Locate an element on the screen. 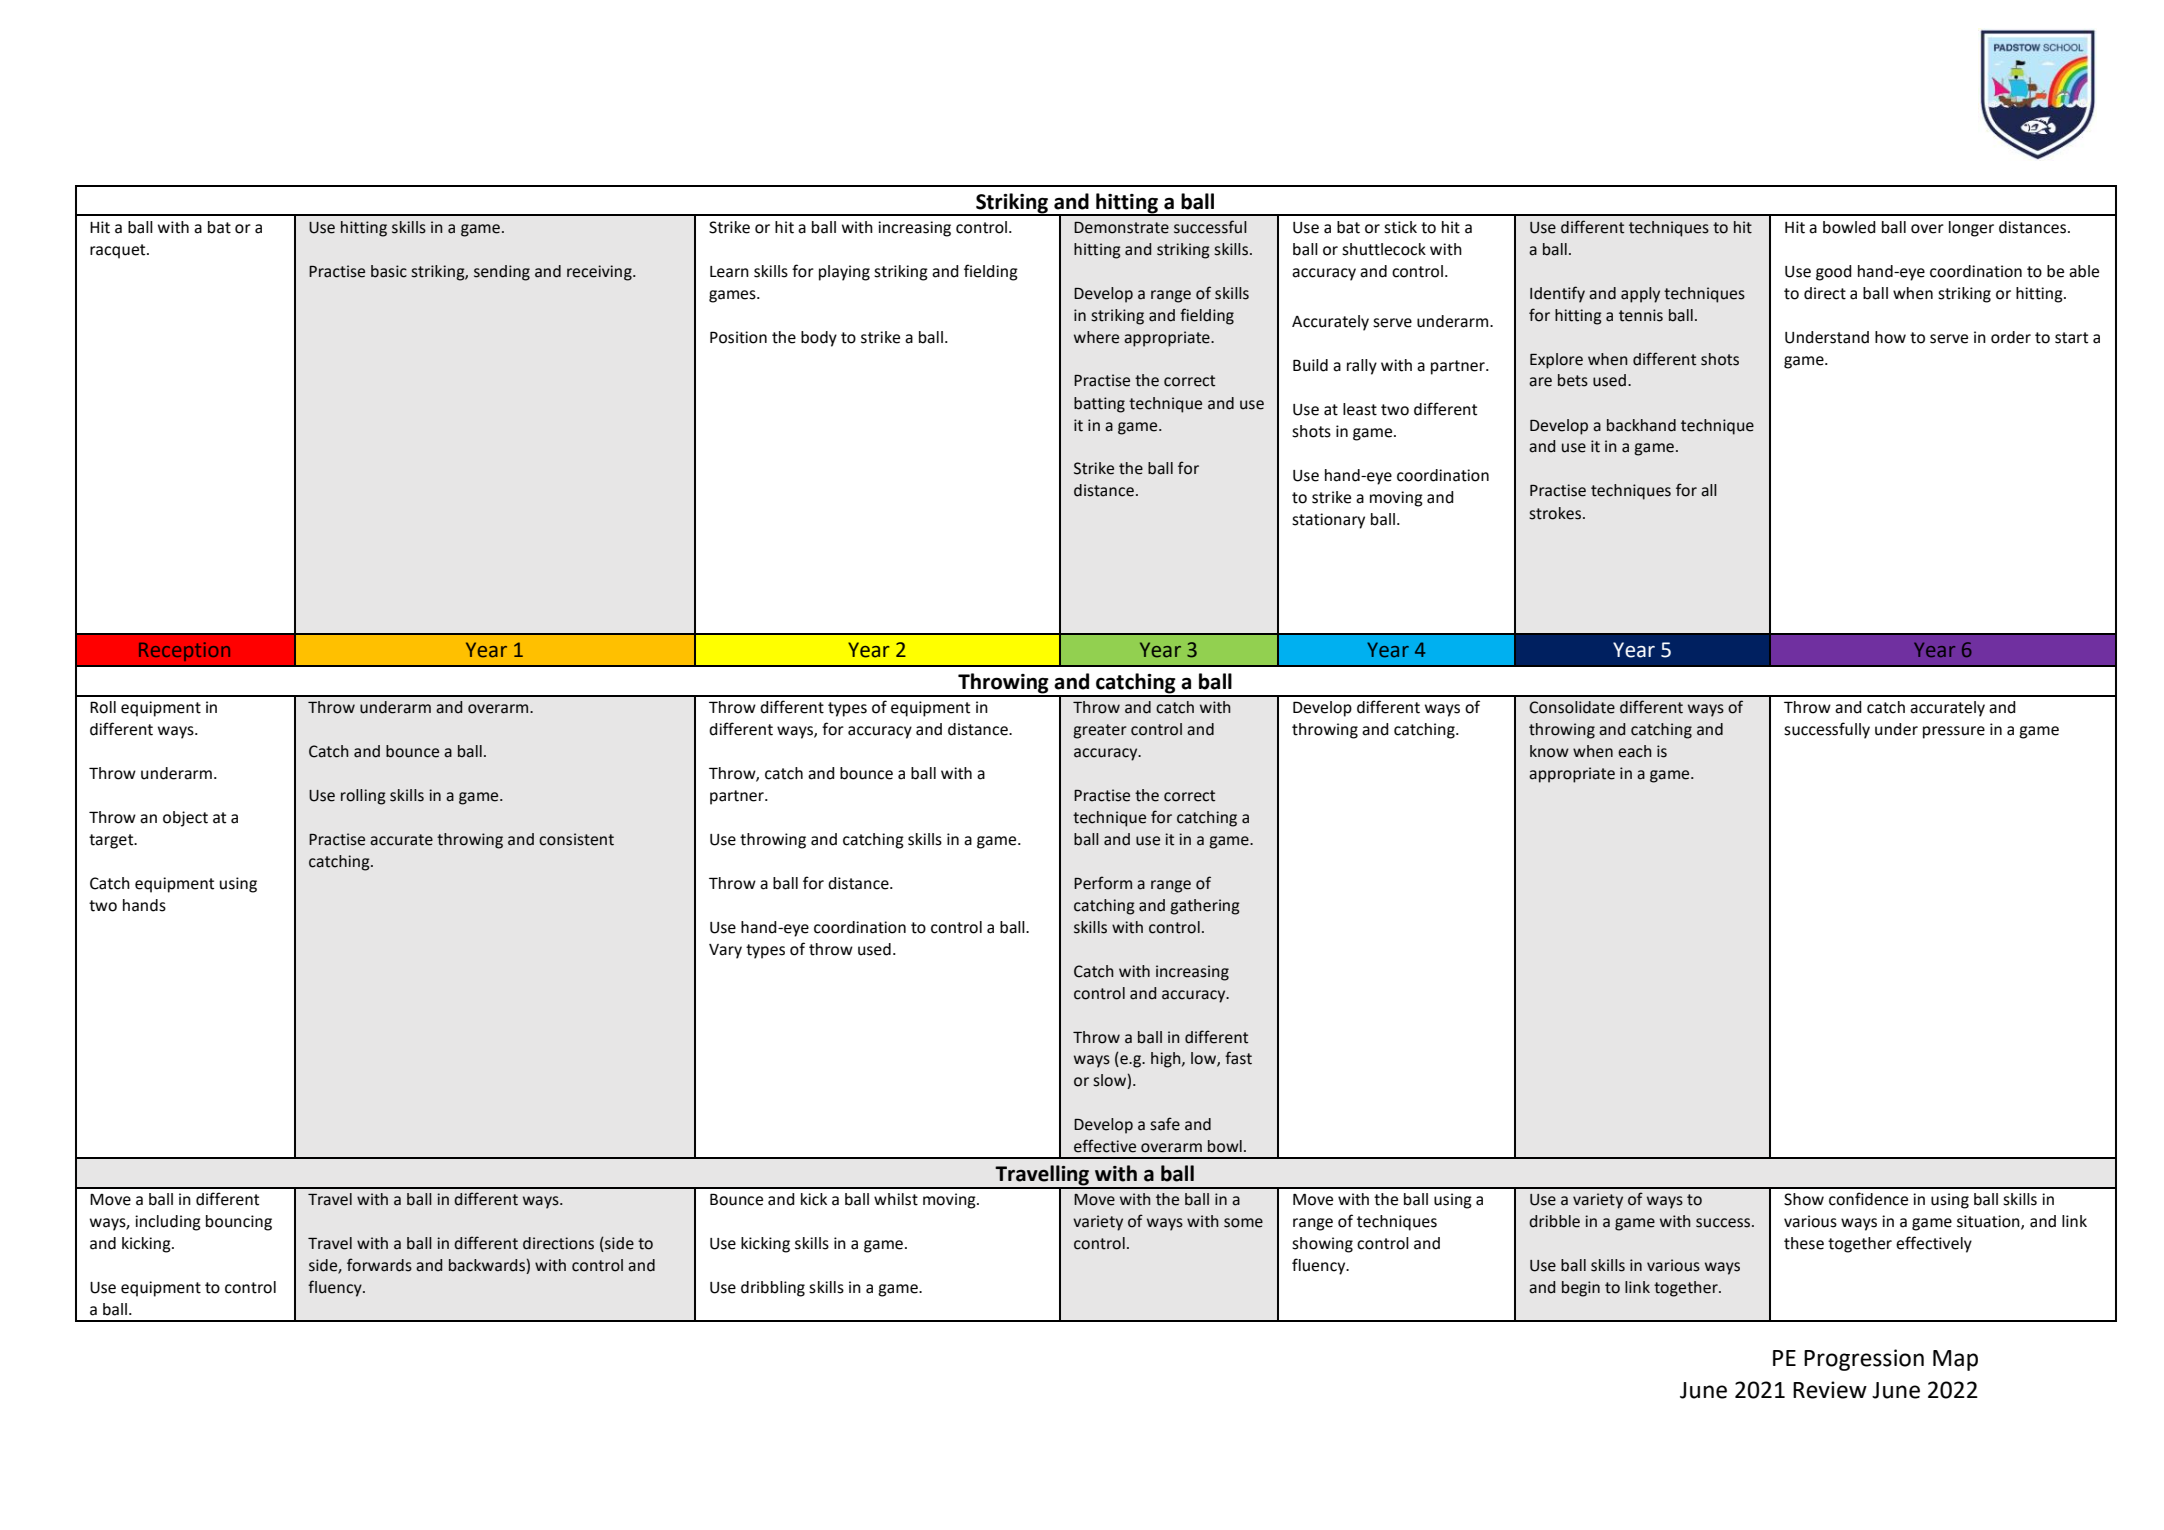  gathering is located at coordinates (1205, 907).
